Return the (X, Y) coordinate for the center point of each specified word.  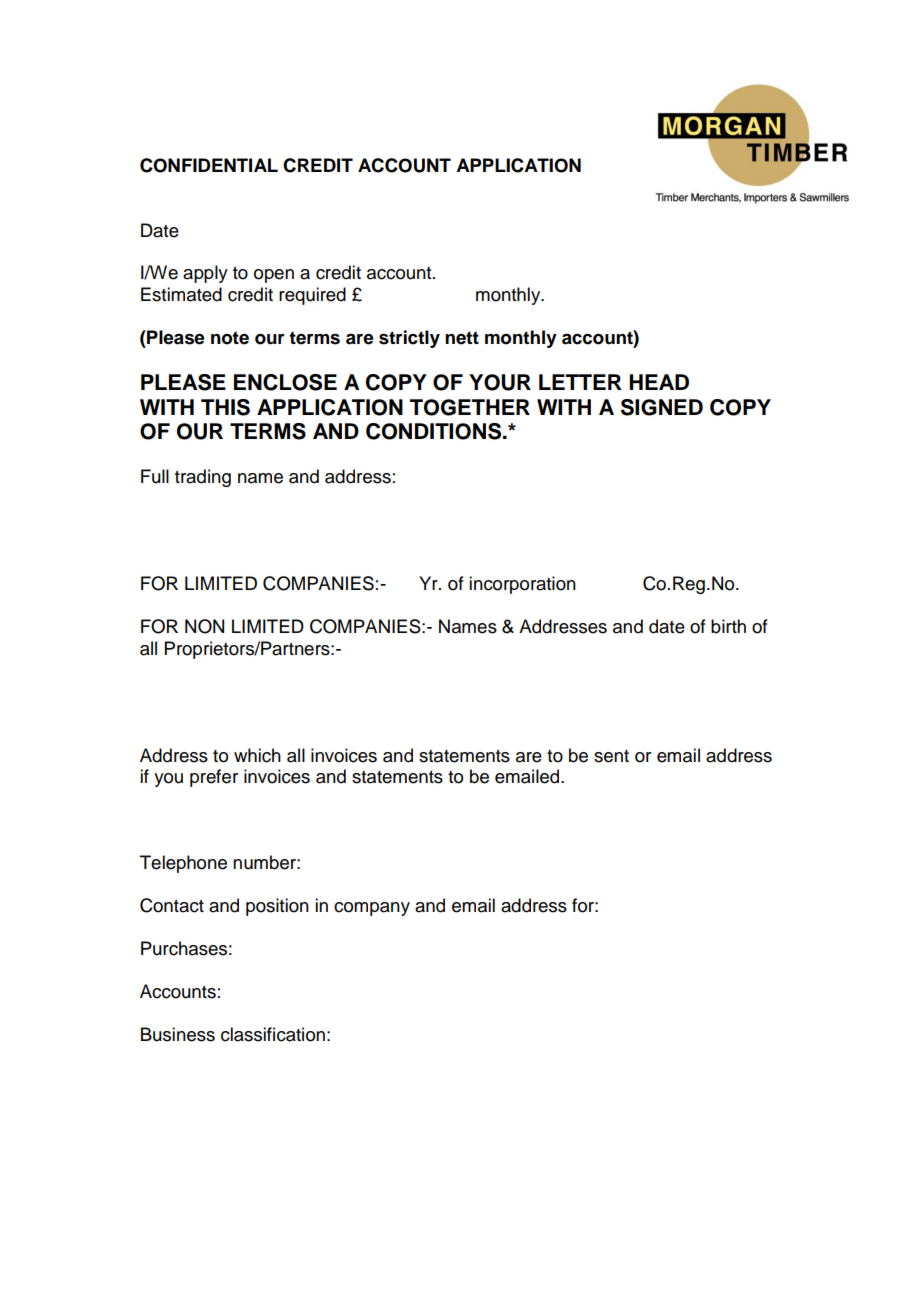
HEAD (659, 382)
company (372, 909)
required (312, 296)
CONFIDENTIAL (209, 165)
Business (178, 1034)
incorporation (522, 585)
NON (204, 626)
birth (728, 626)
